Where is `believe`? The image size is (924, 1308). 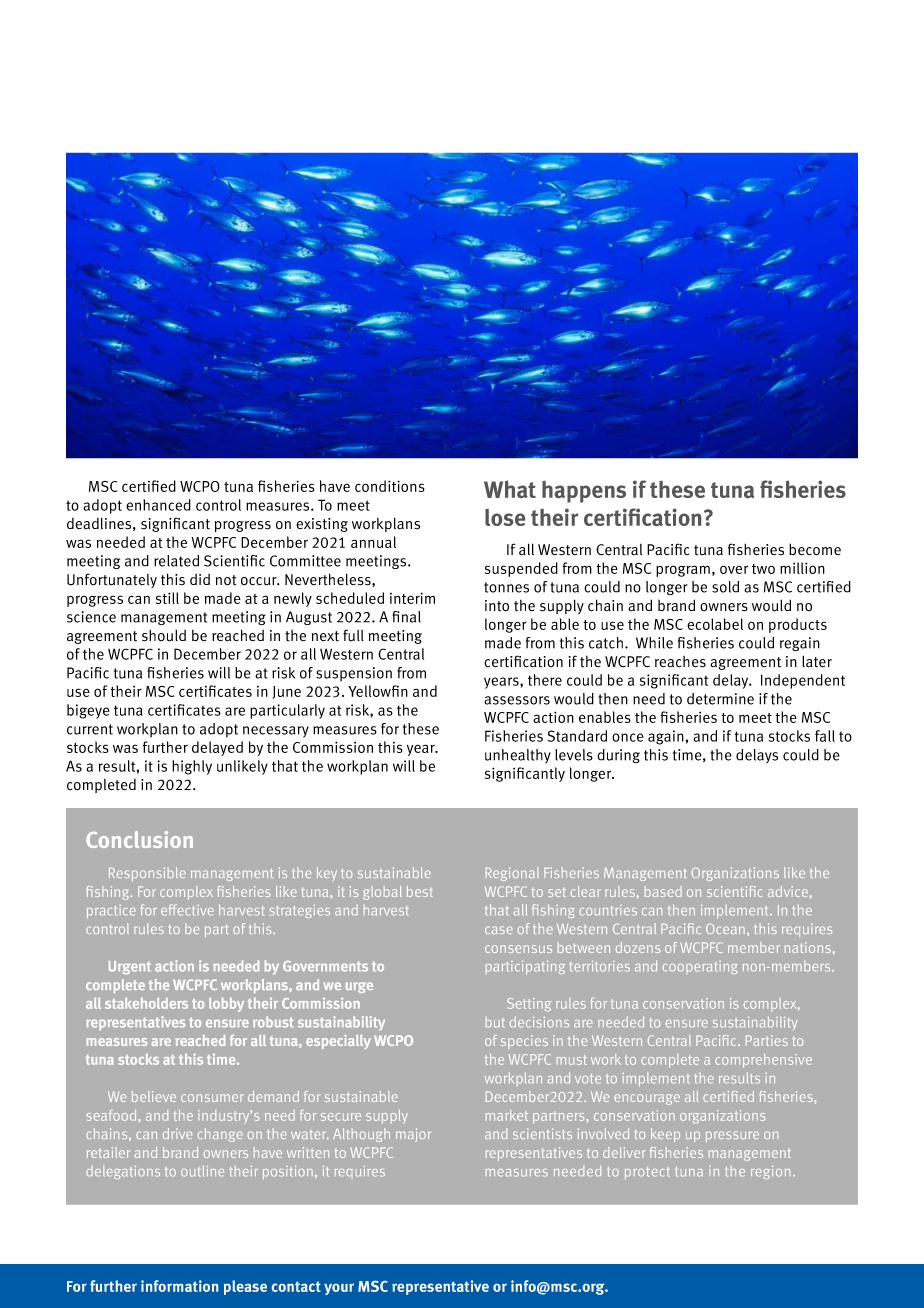
believe is located at coordinates (154, 1096).
